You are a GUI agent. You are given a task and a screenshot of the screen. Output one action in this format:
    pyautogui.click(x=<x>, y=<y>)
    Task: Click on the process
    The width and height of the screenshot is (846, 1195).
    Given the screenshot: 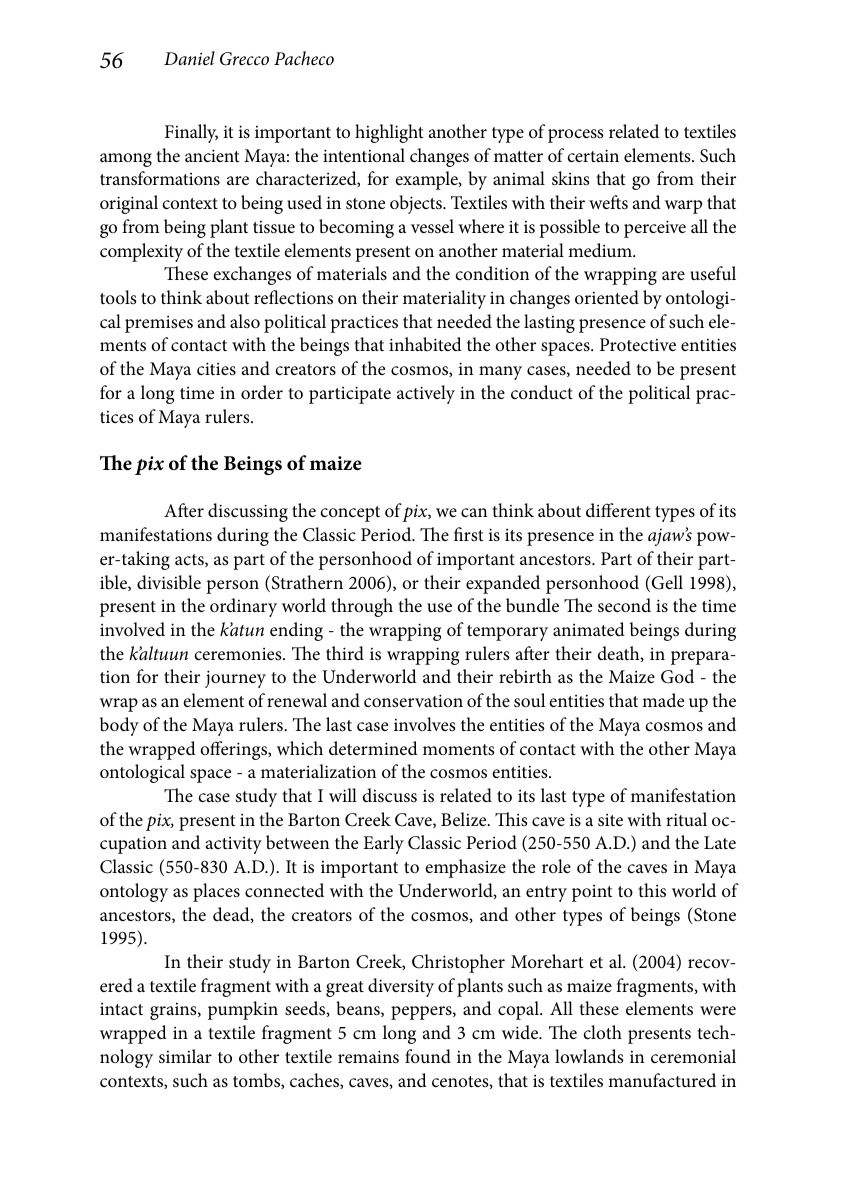 What is the action you would take?
    pyautogui.click(x=576, y=136)
